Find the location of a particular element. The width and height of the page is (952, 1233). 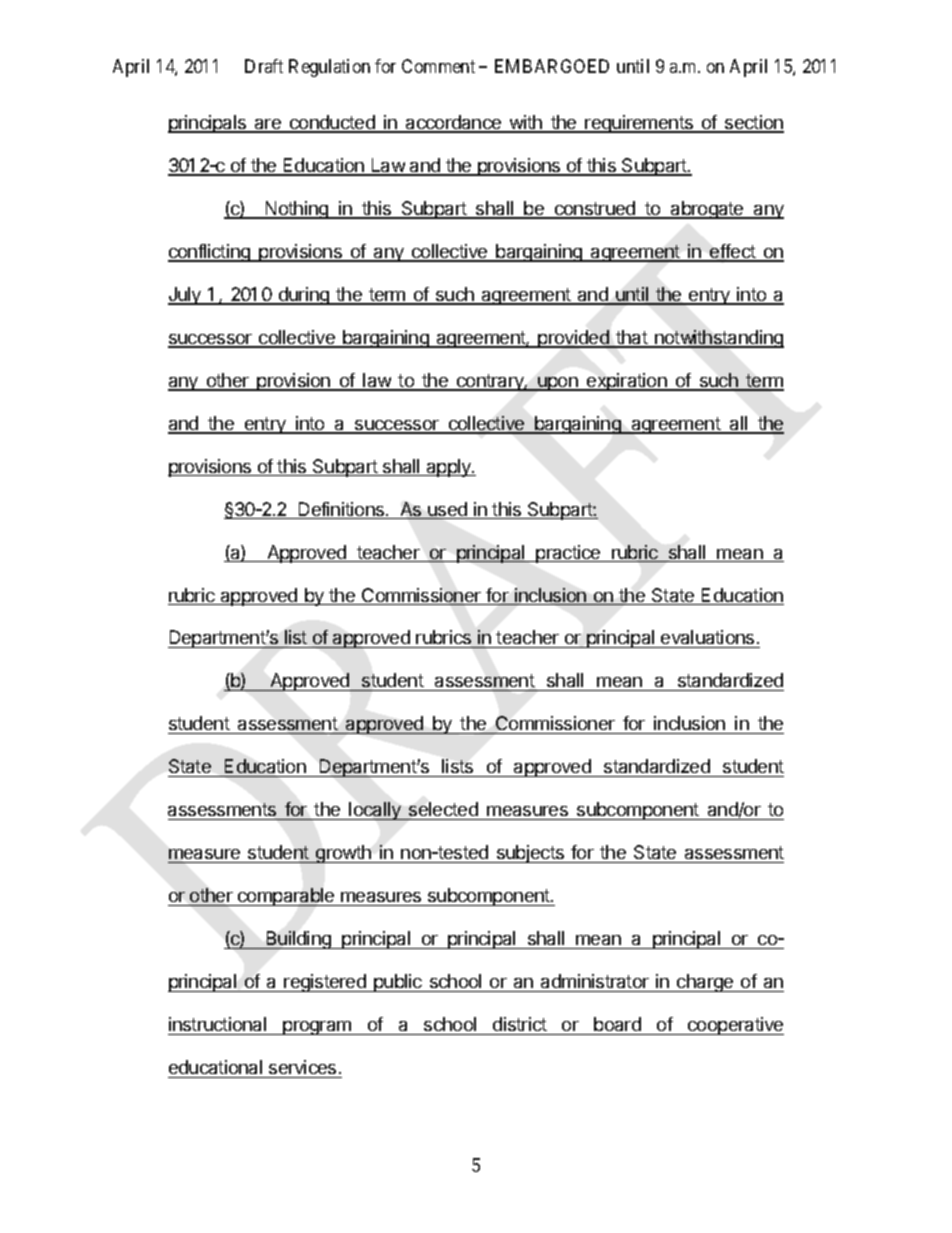

evaluations is located at coordinates (708, 639).
